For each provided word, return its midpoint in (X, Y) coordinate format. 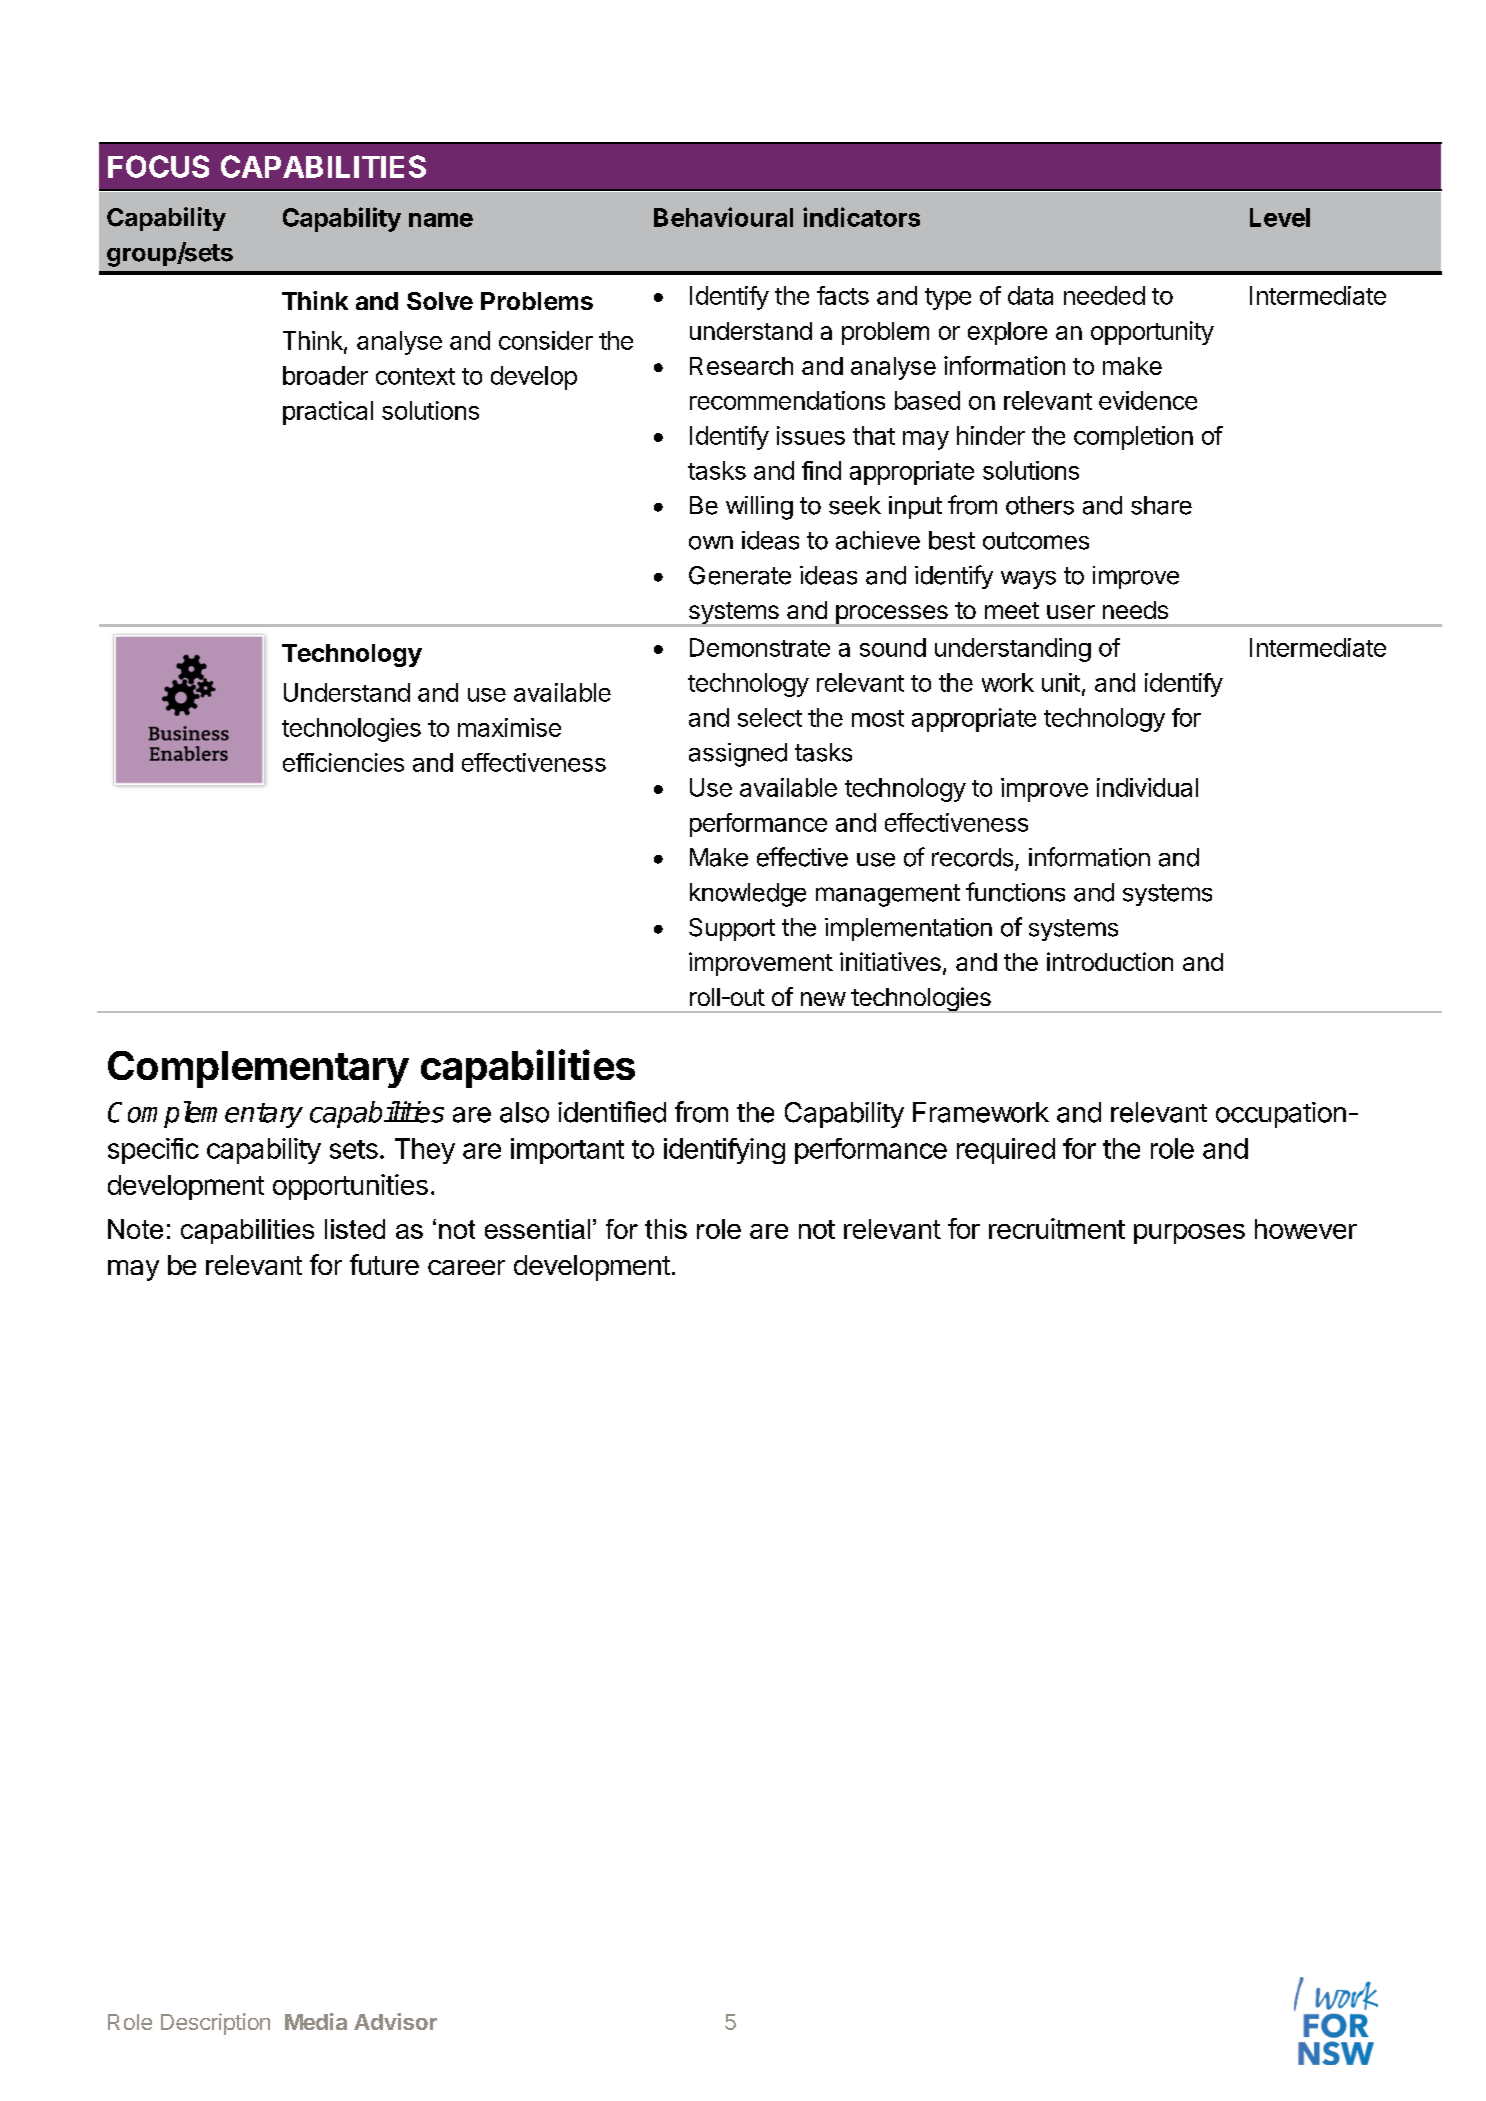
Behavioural (723, 217)
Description (215, 2024)
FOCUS (158, 166)
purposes (1189, 1234)
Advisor (395, 2021)
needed (1104, 295)
